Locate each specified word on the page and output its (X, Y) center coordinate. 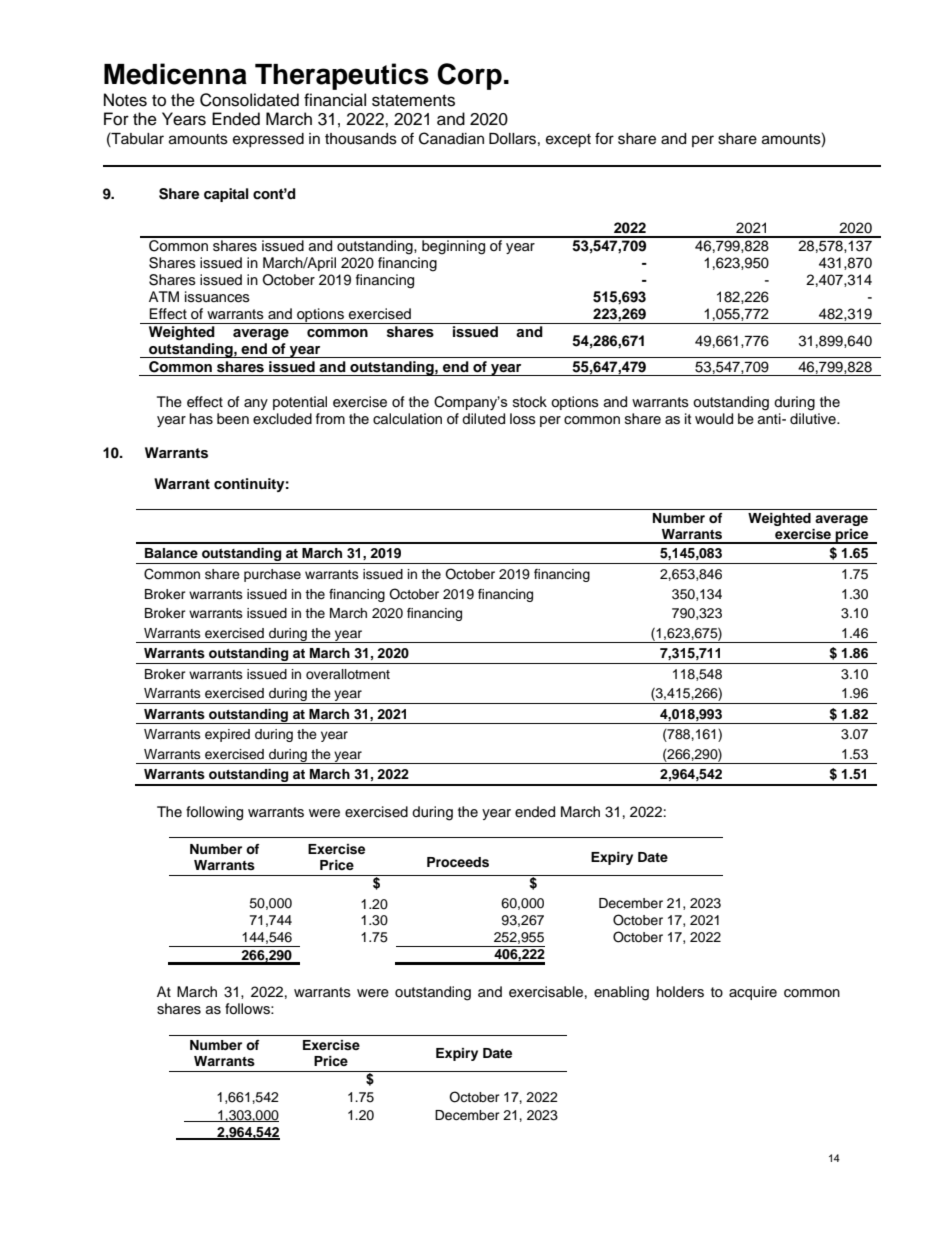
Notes (125, 100)
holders (680, 992)
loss (523, 419)
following (214, 813)
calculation (407, 418)
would (714, 419)
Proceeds (458, 862)
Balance (171, 553)
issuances (217, 297)
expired (227, 735)
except (568, 141)
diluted (483, 419)
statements (413, 101)
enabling (621, 993)
